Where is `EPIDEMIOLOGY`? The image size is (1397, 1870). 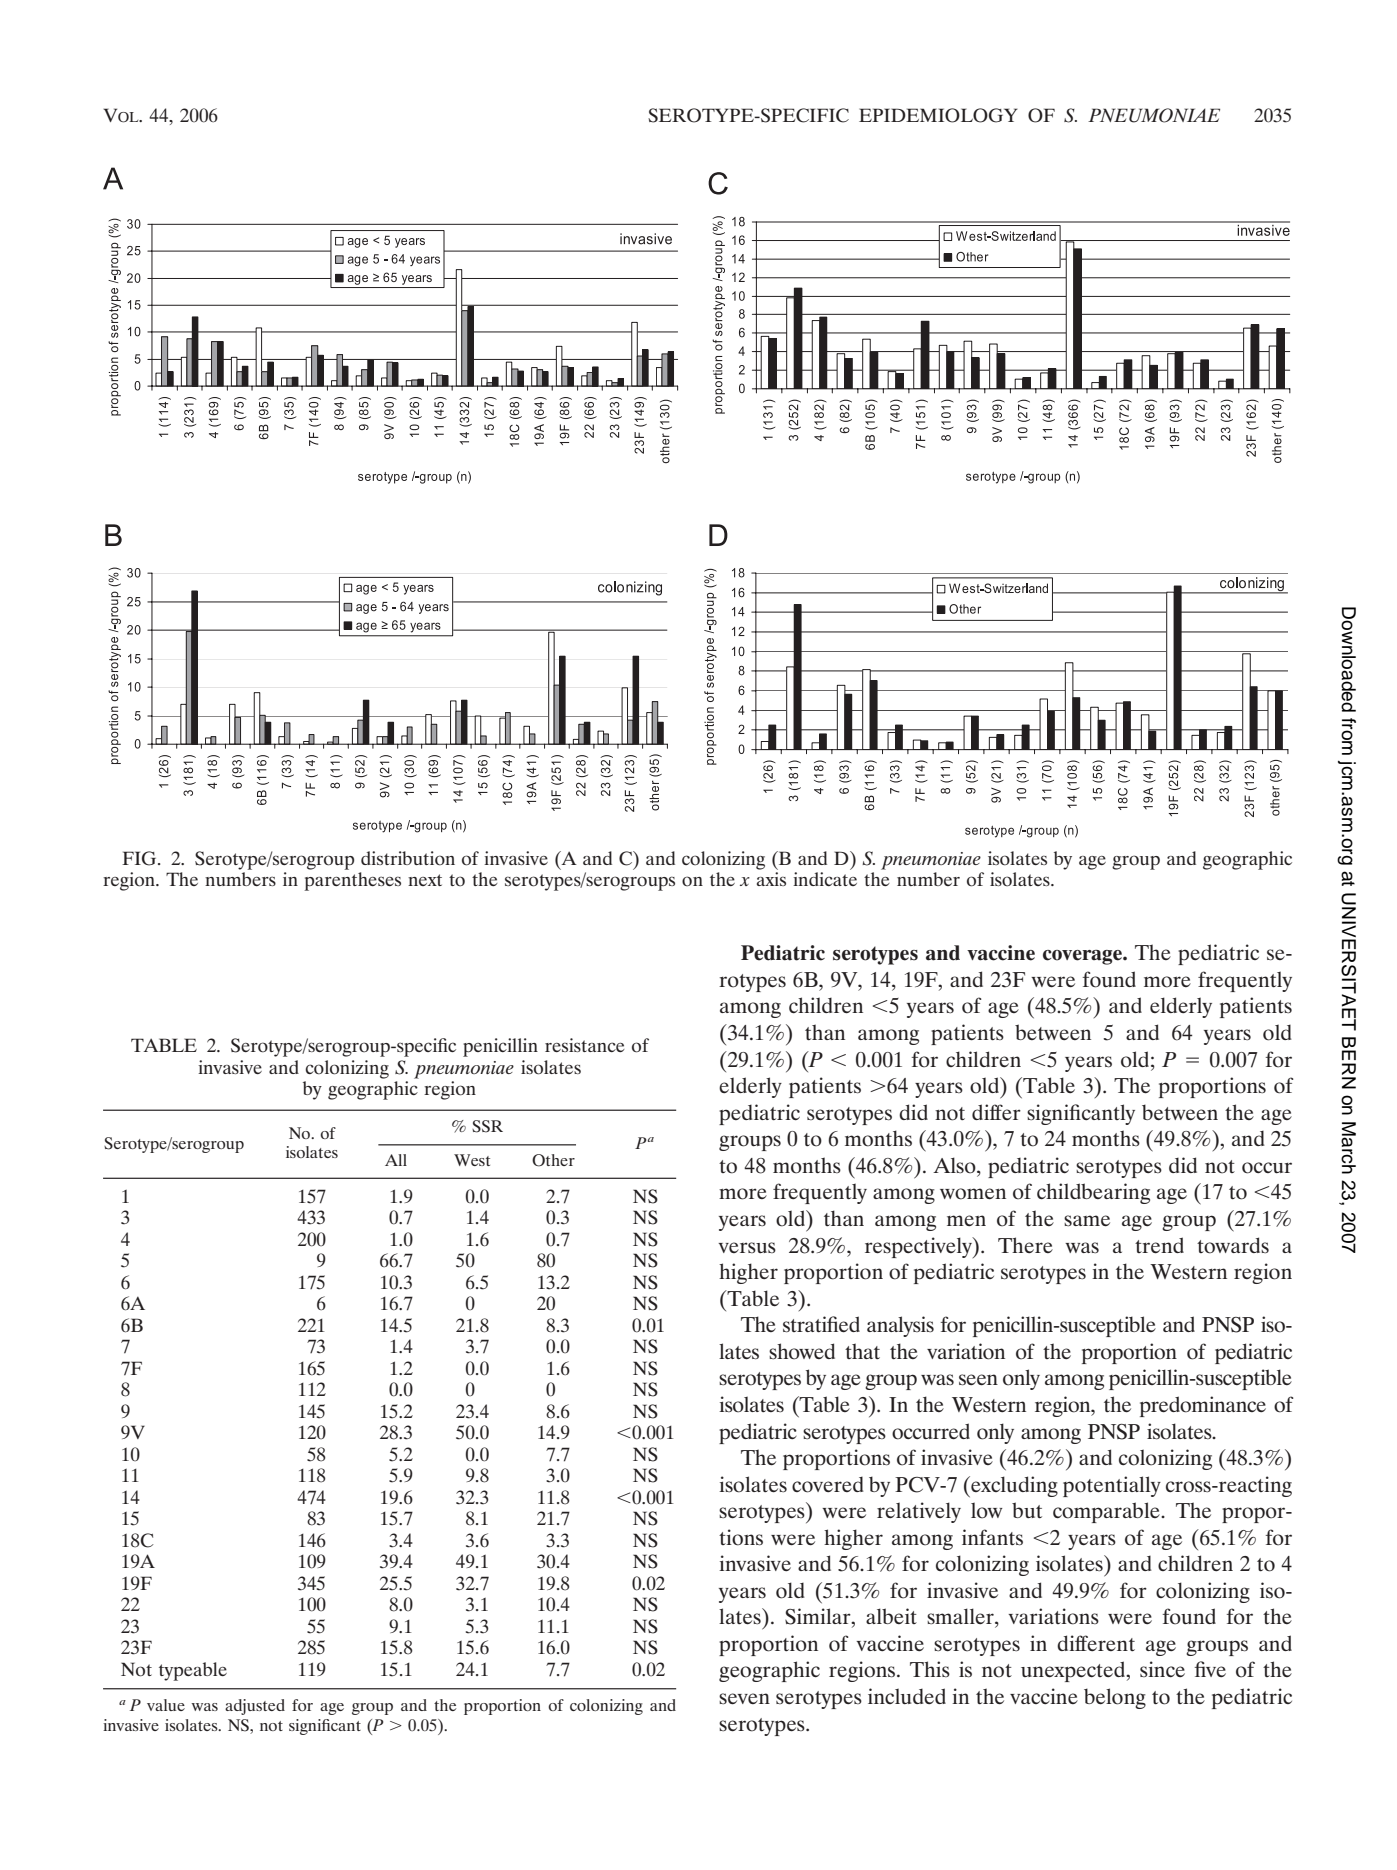
EPIDEMIOLOGY is located at coordinates (938, 115).
